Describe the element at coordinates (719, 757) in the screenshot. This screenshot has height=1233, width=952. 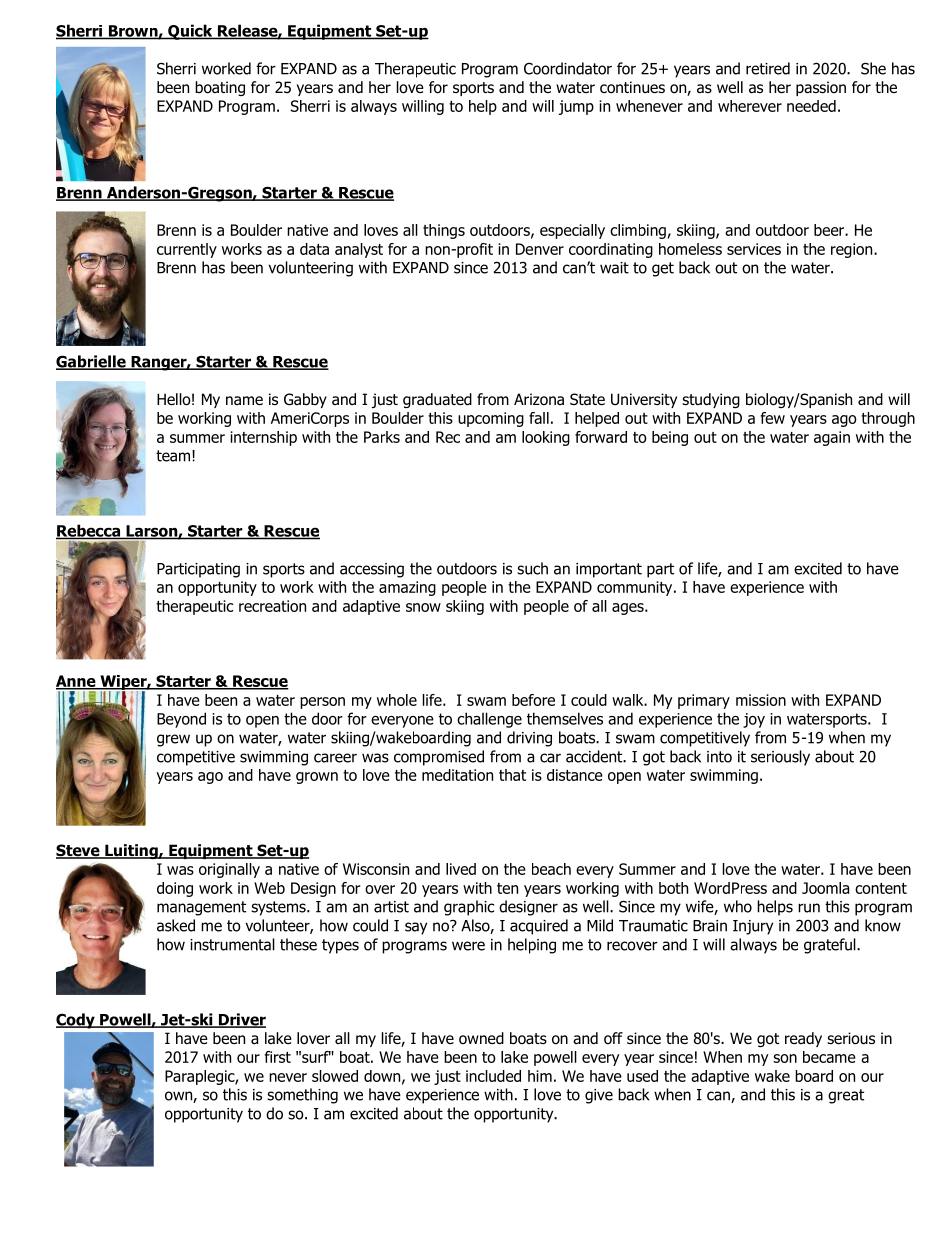
I see `into` at that location.
